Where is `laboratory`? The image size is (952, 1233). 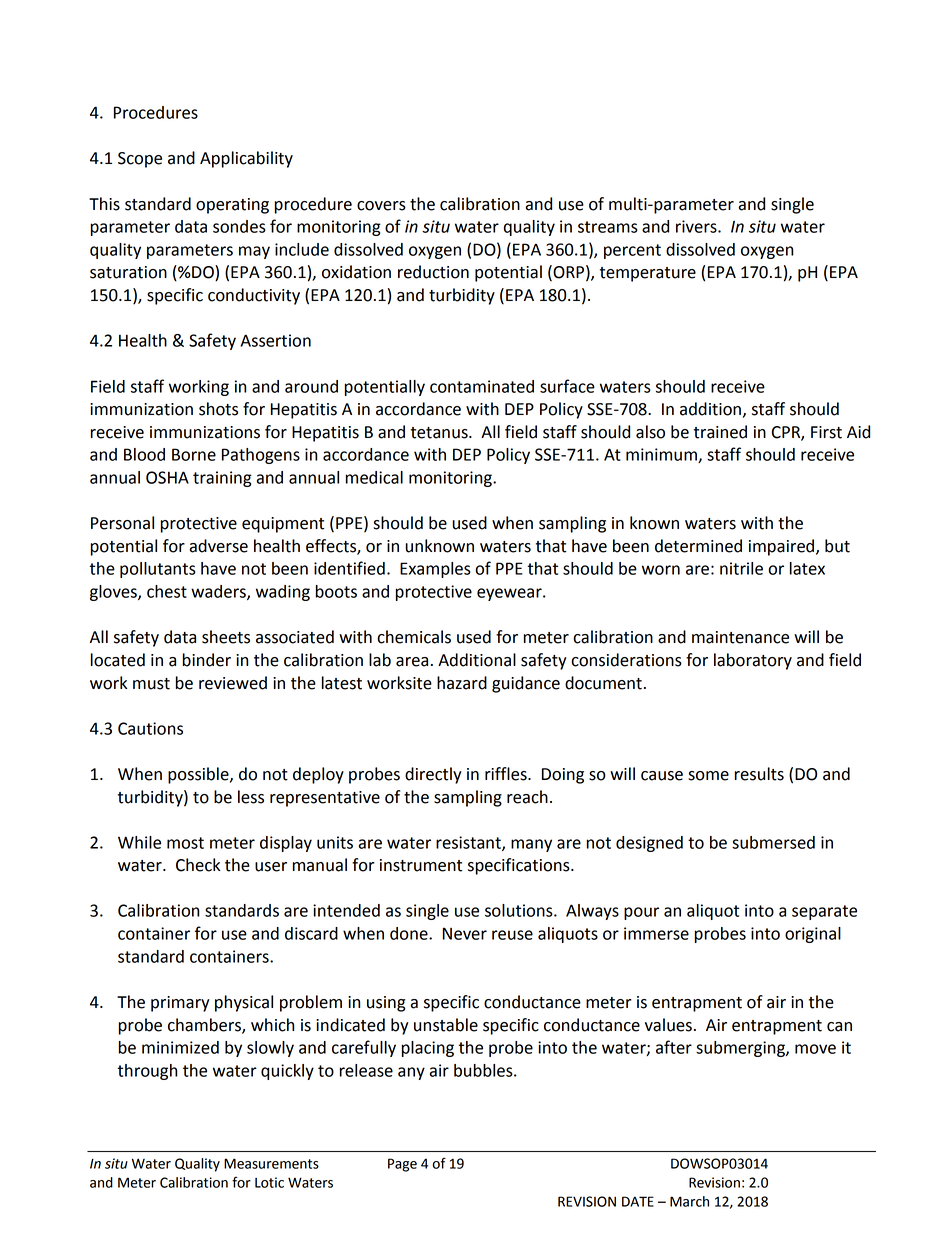 laboratory is located at coordinates (753, 661).
